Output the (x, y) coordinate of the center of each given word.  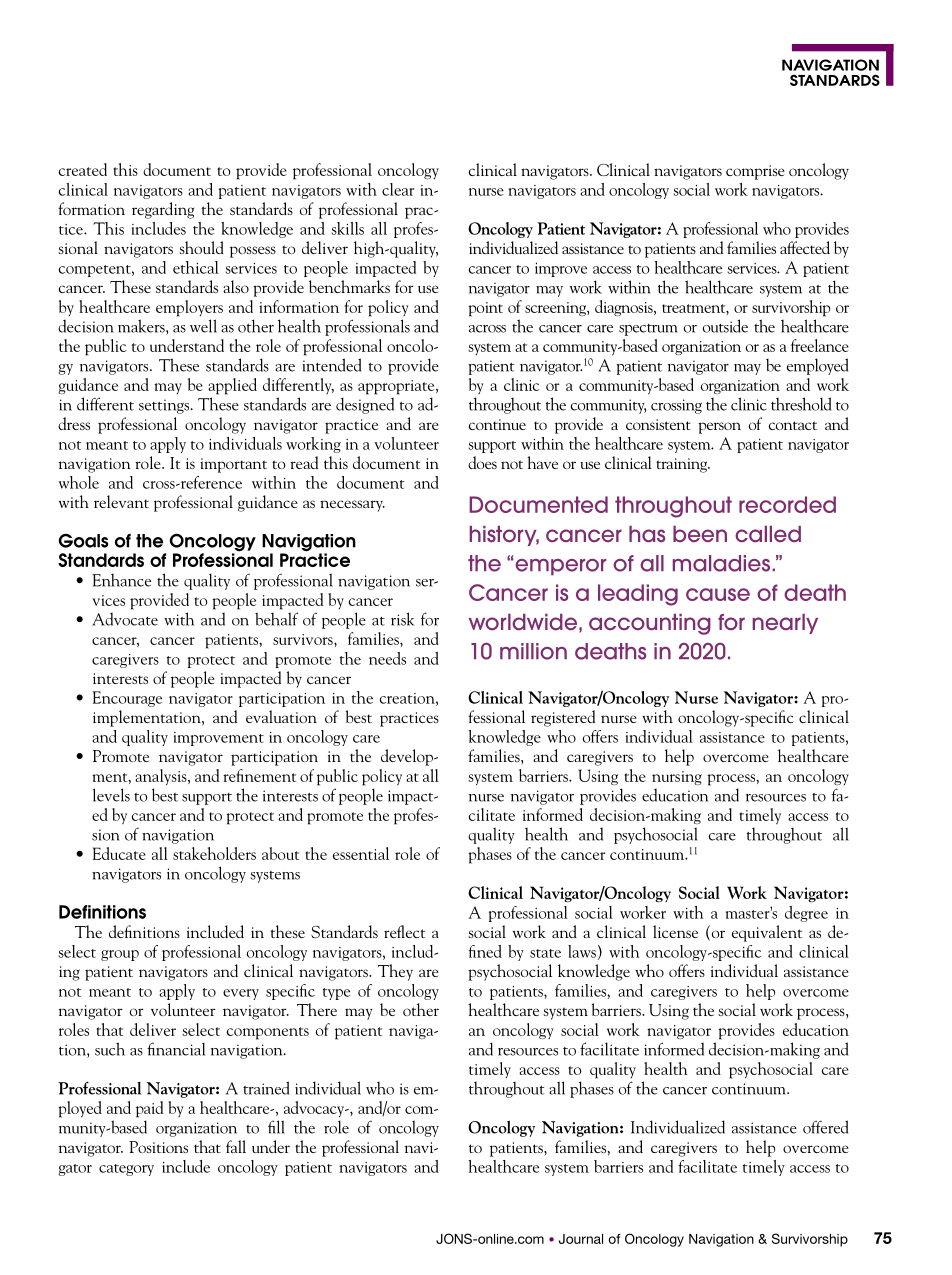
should (201, 247)
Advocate (125, 619)
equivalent (767, 933)
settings (165, 406)
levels (111, 795)
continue (497, 424)
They (395, 972)
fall (236, 1146)
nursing (677, 778)
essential (361, 853)
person (719, 428)
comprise (755, 172)
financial (176, 1049)
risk (403, 619)
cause (718, 594)
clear (398, 189)
